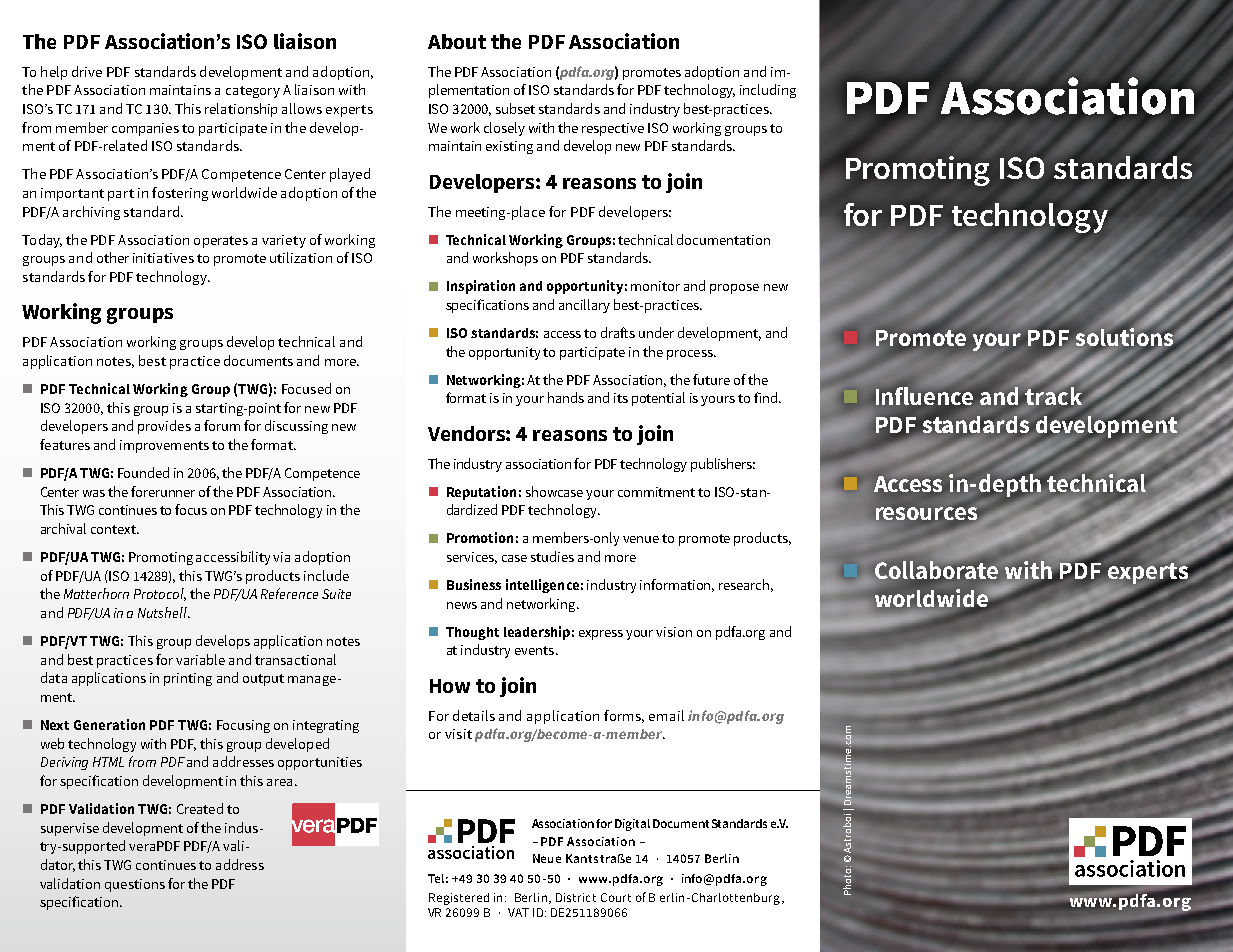  I want to click on drive, so click(87, 71).
